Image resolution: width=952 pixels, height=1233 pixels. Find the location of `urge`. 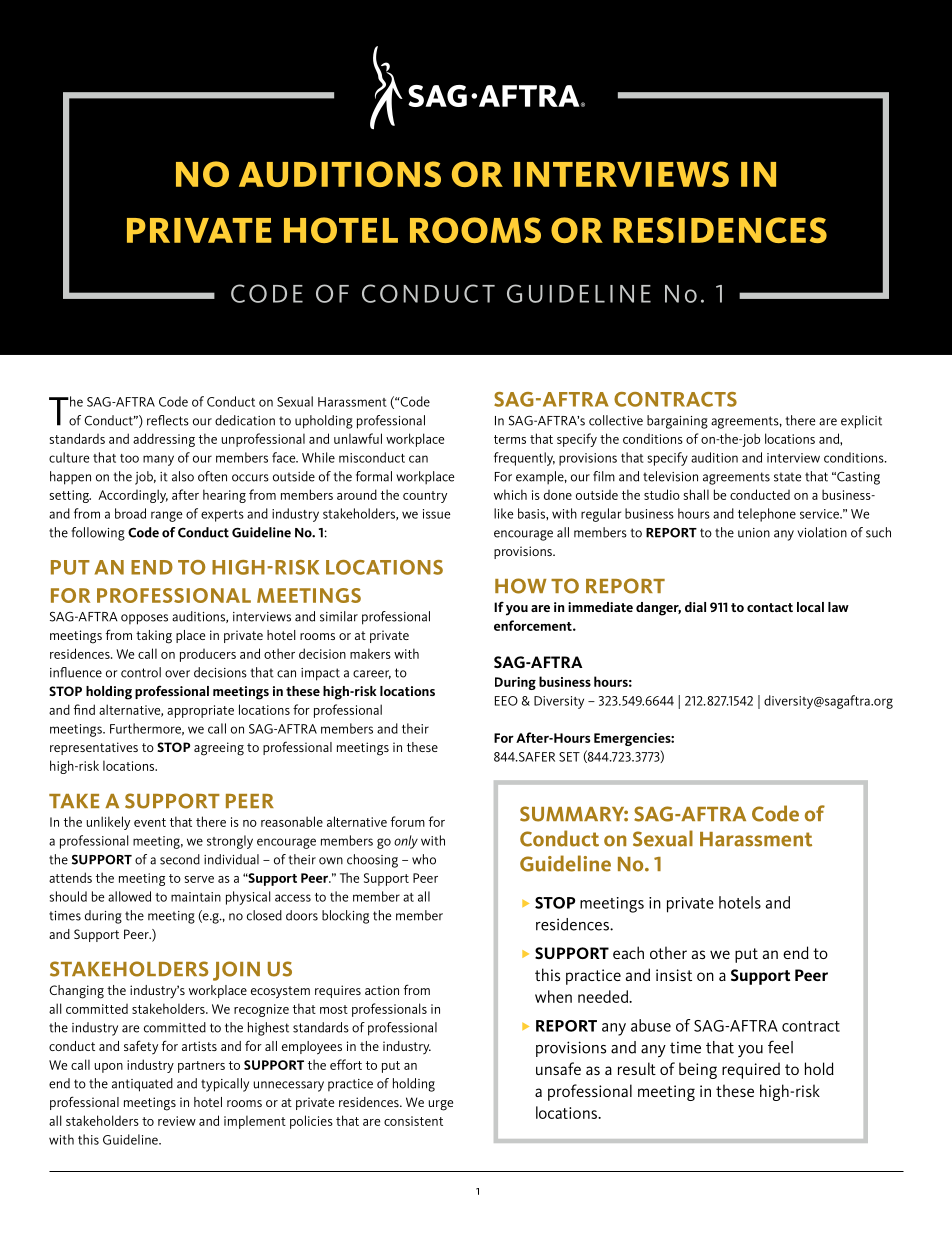

urge is located at coordinates (441, 1105).
